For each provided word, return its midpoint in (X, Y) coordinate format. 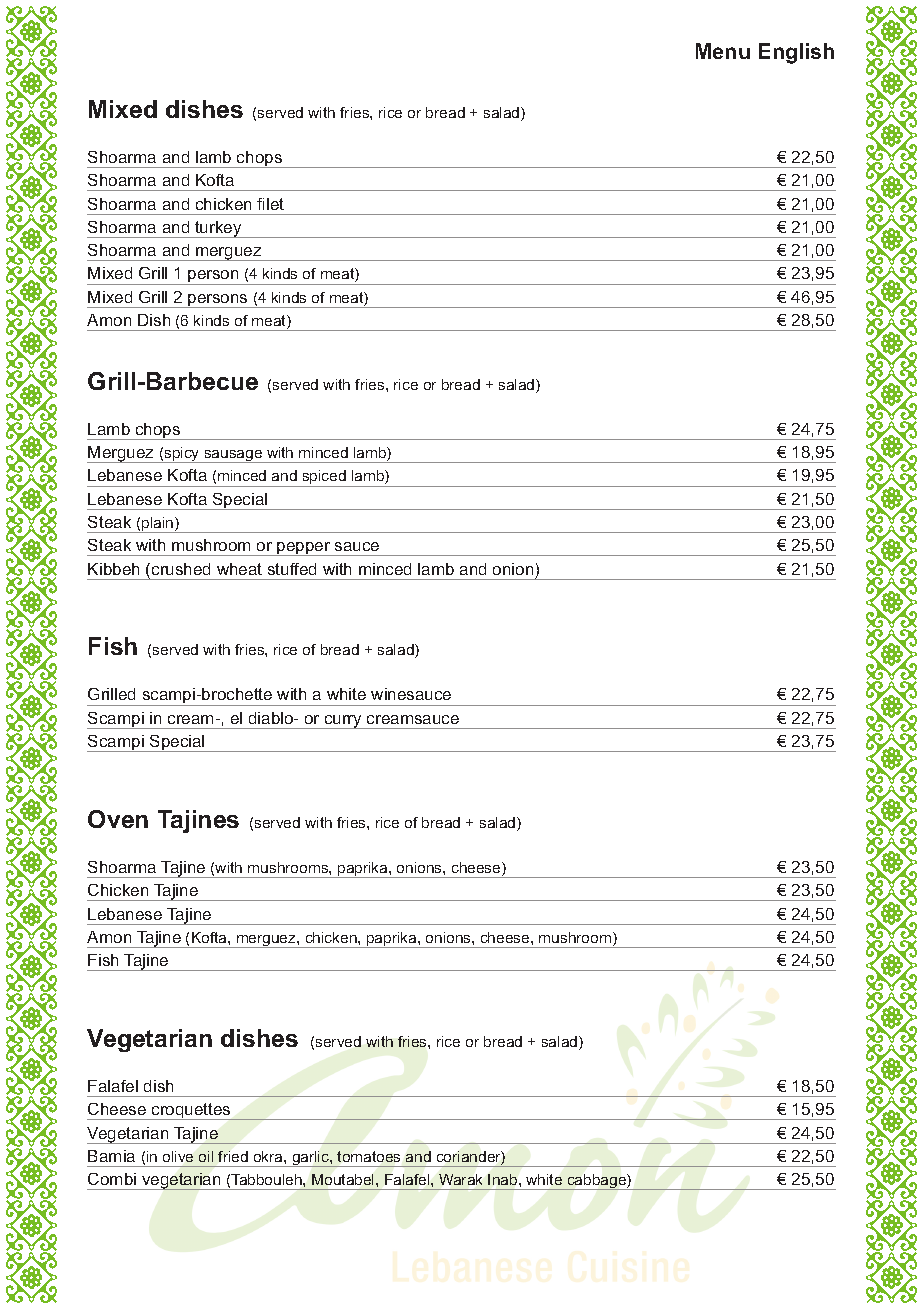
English (796, 53)
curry (343, 722)
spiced (324, 478)
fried (233, 1156)
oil (206, 1156)
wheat (239, 569)
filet (270, 204)
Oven (118, 819)
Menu (723, 51)
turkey (218, 229)
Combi (112, 1179)
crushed (181, 569)
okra (269, 1156)
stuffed (292, 569)
